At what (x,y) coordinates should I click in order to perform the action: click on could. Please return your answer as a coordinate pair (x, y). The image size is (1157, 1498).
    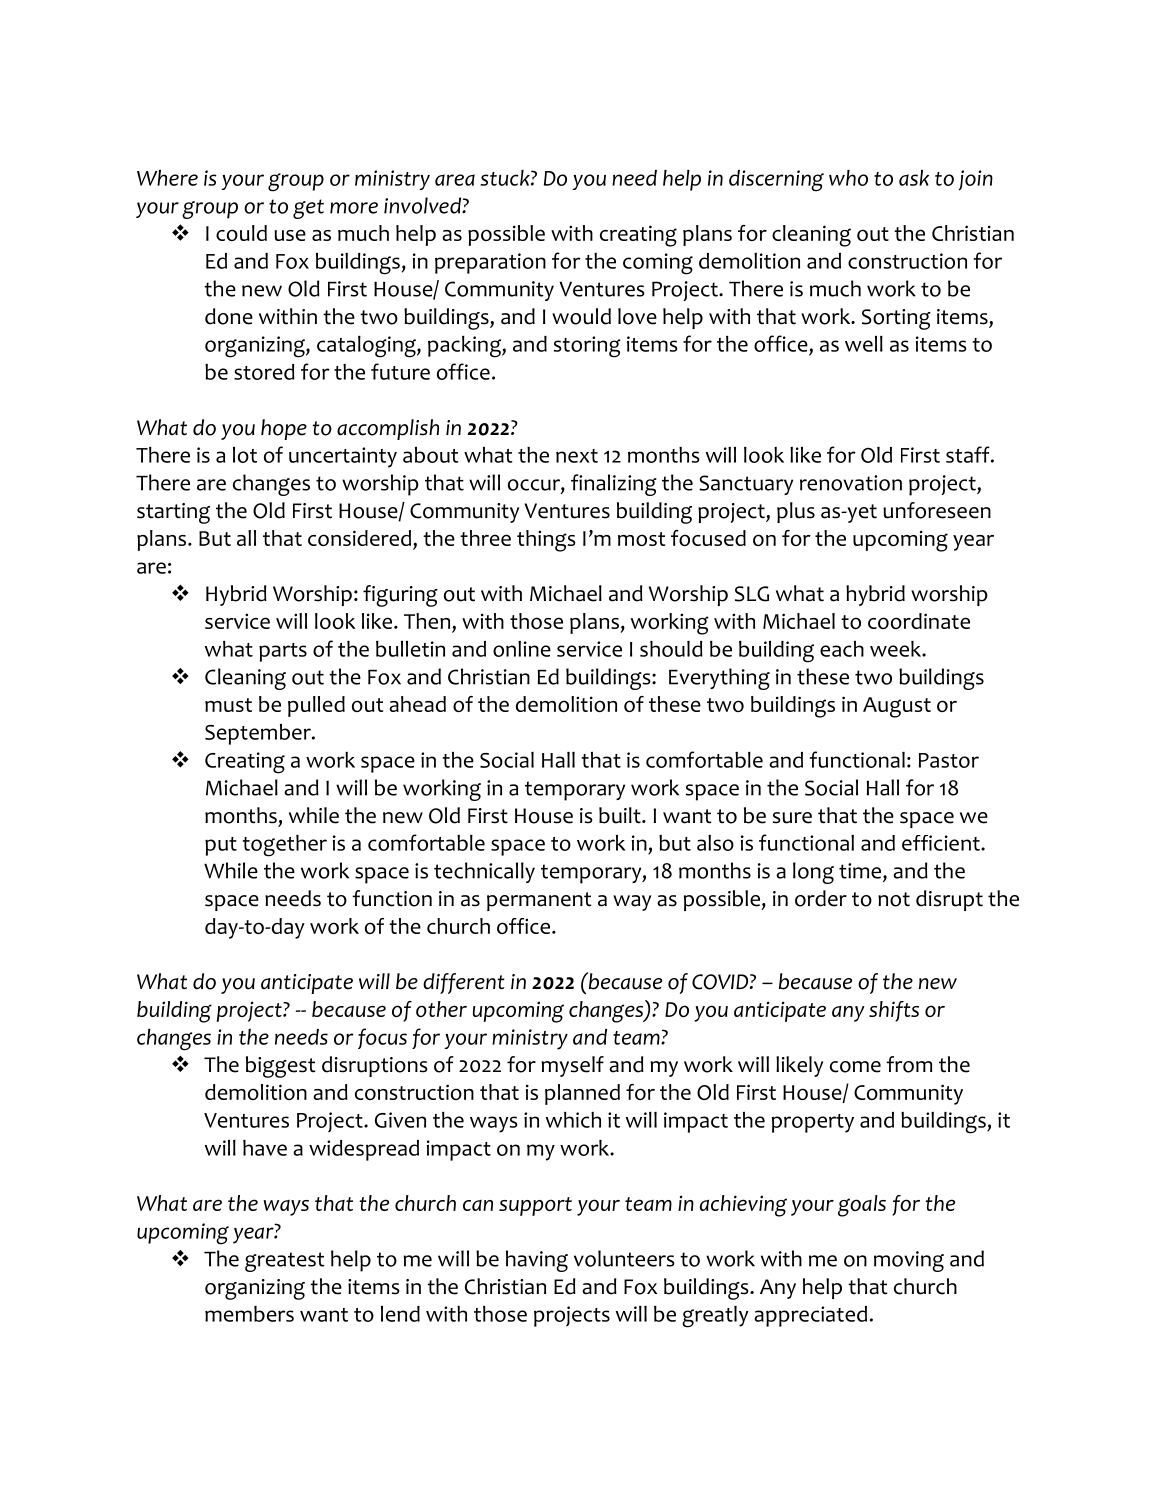
    Looking at the image, I should click on (241, 233).
